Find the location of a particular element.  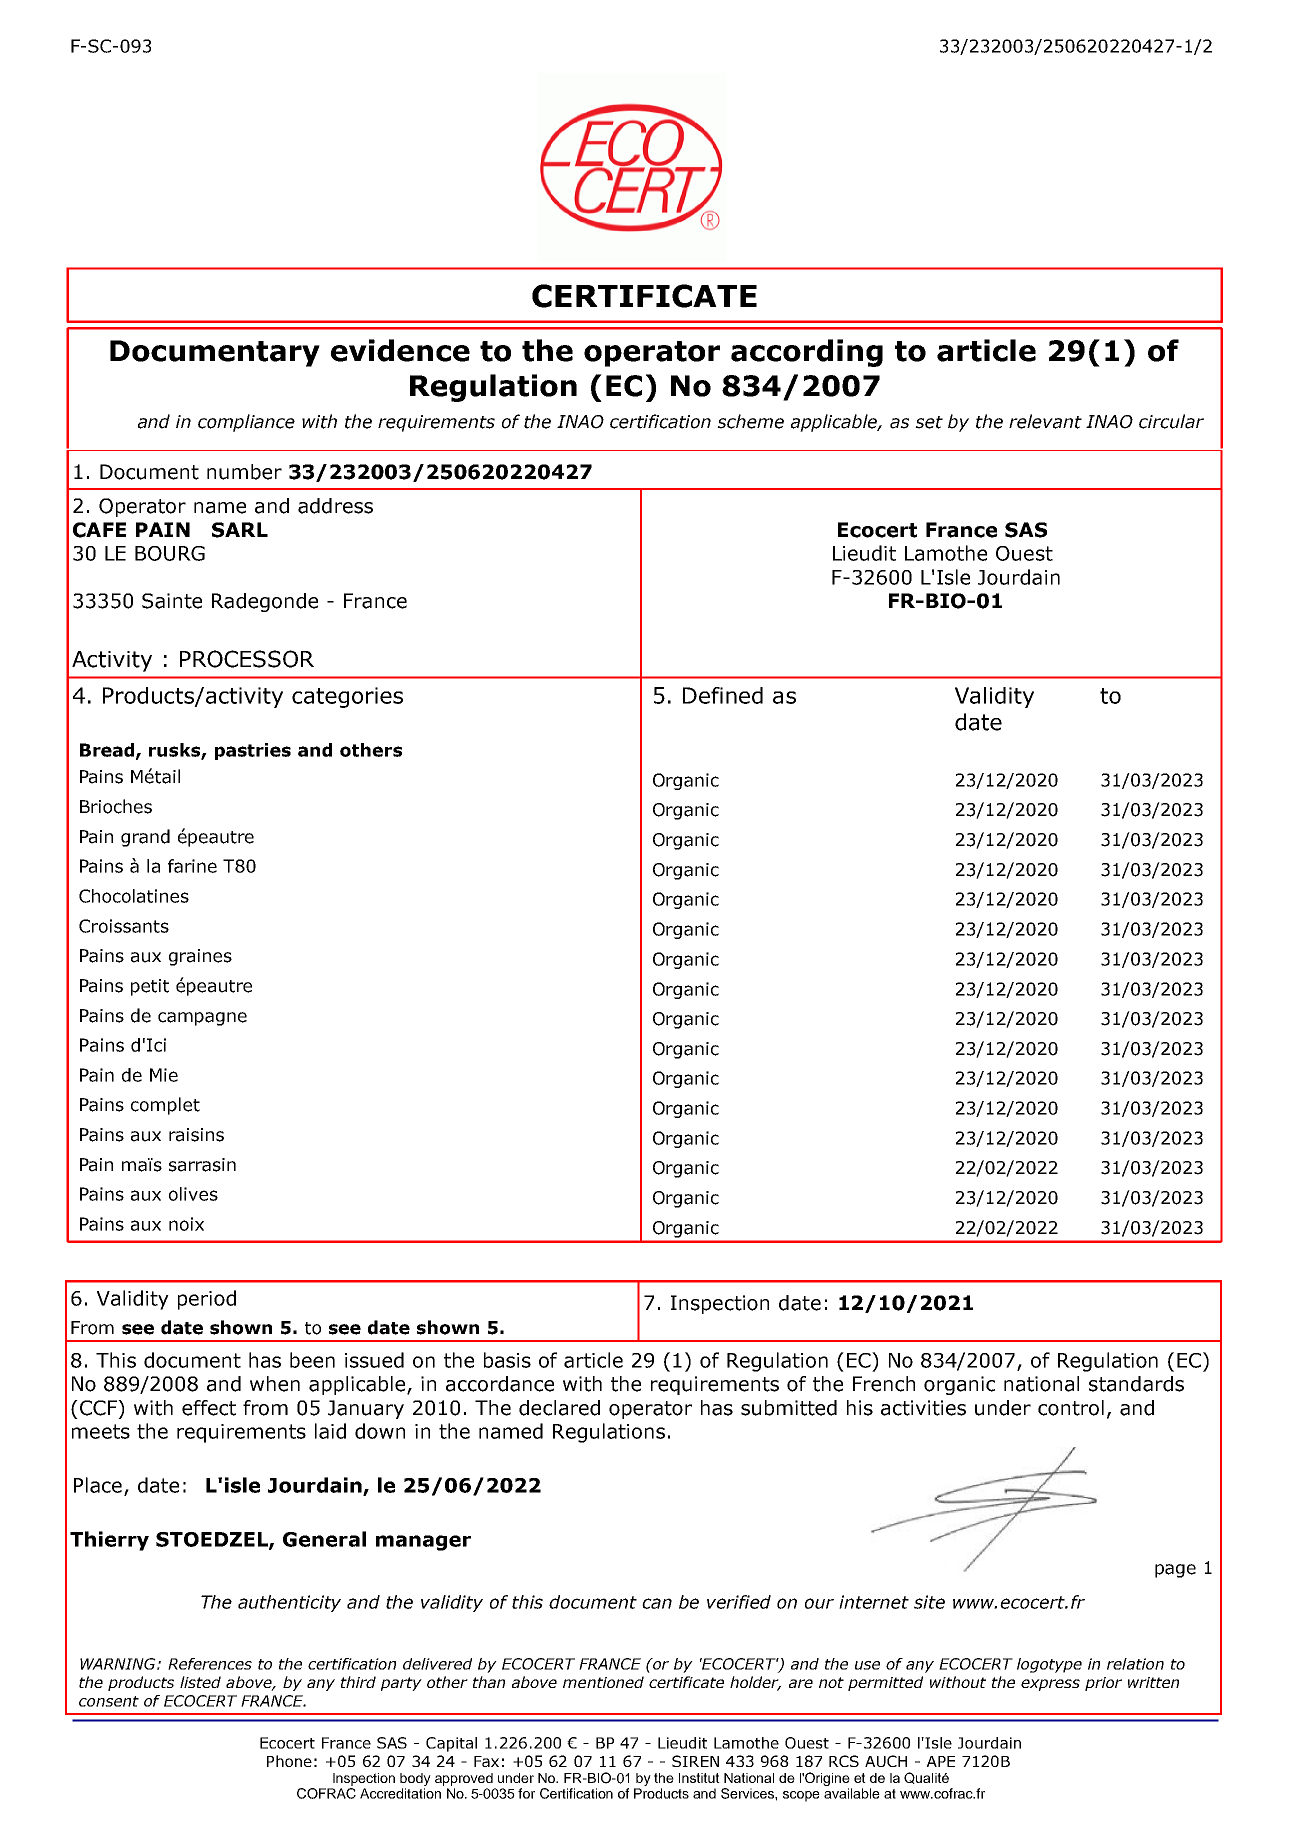

SIREN is located at coordinates (695, 1761).
